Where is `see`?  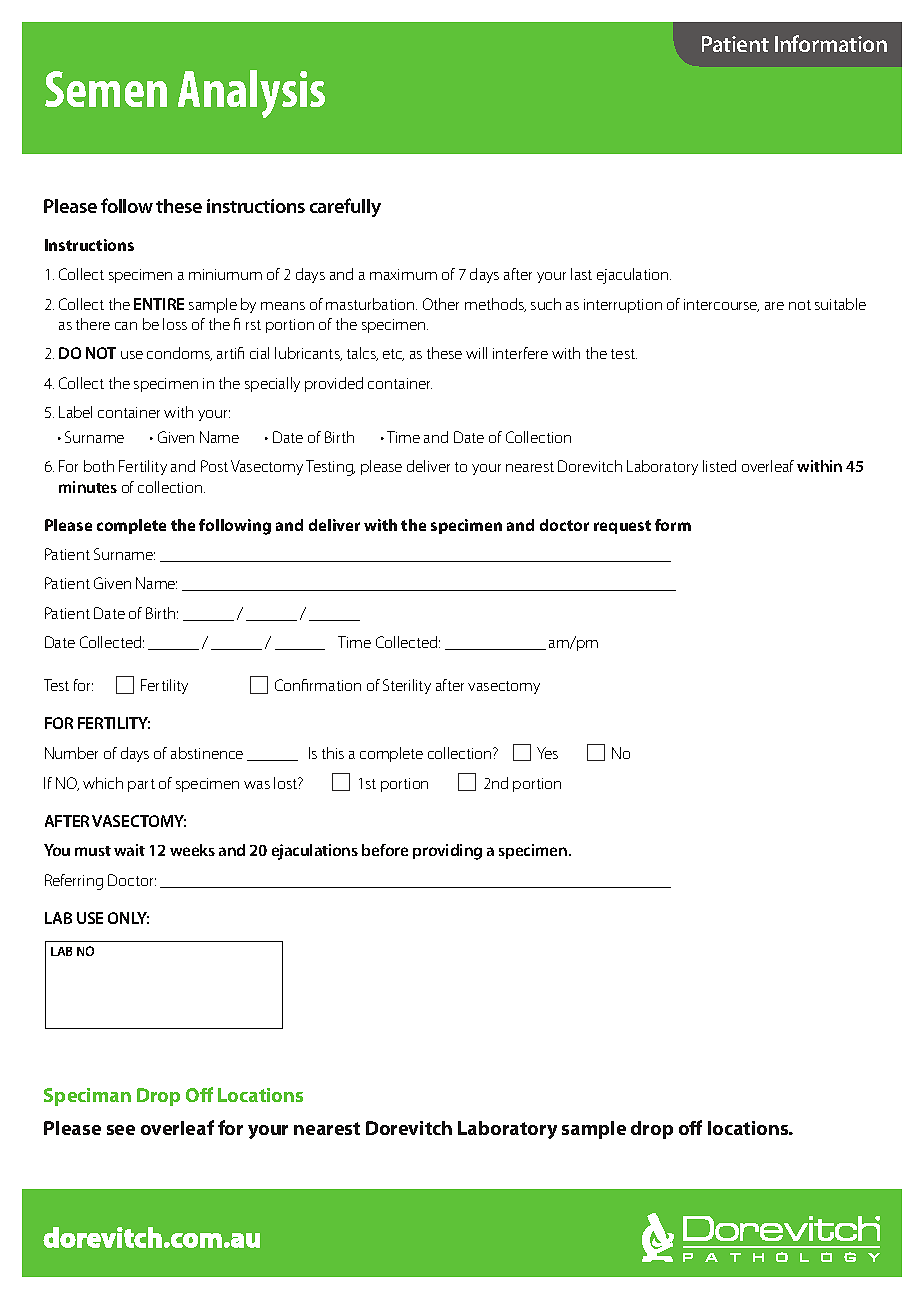
see is located at coordinates (121, 1130).
